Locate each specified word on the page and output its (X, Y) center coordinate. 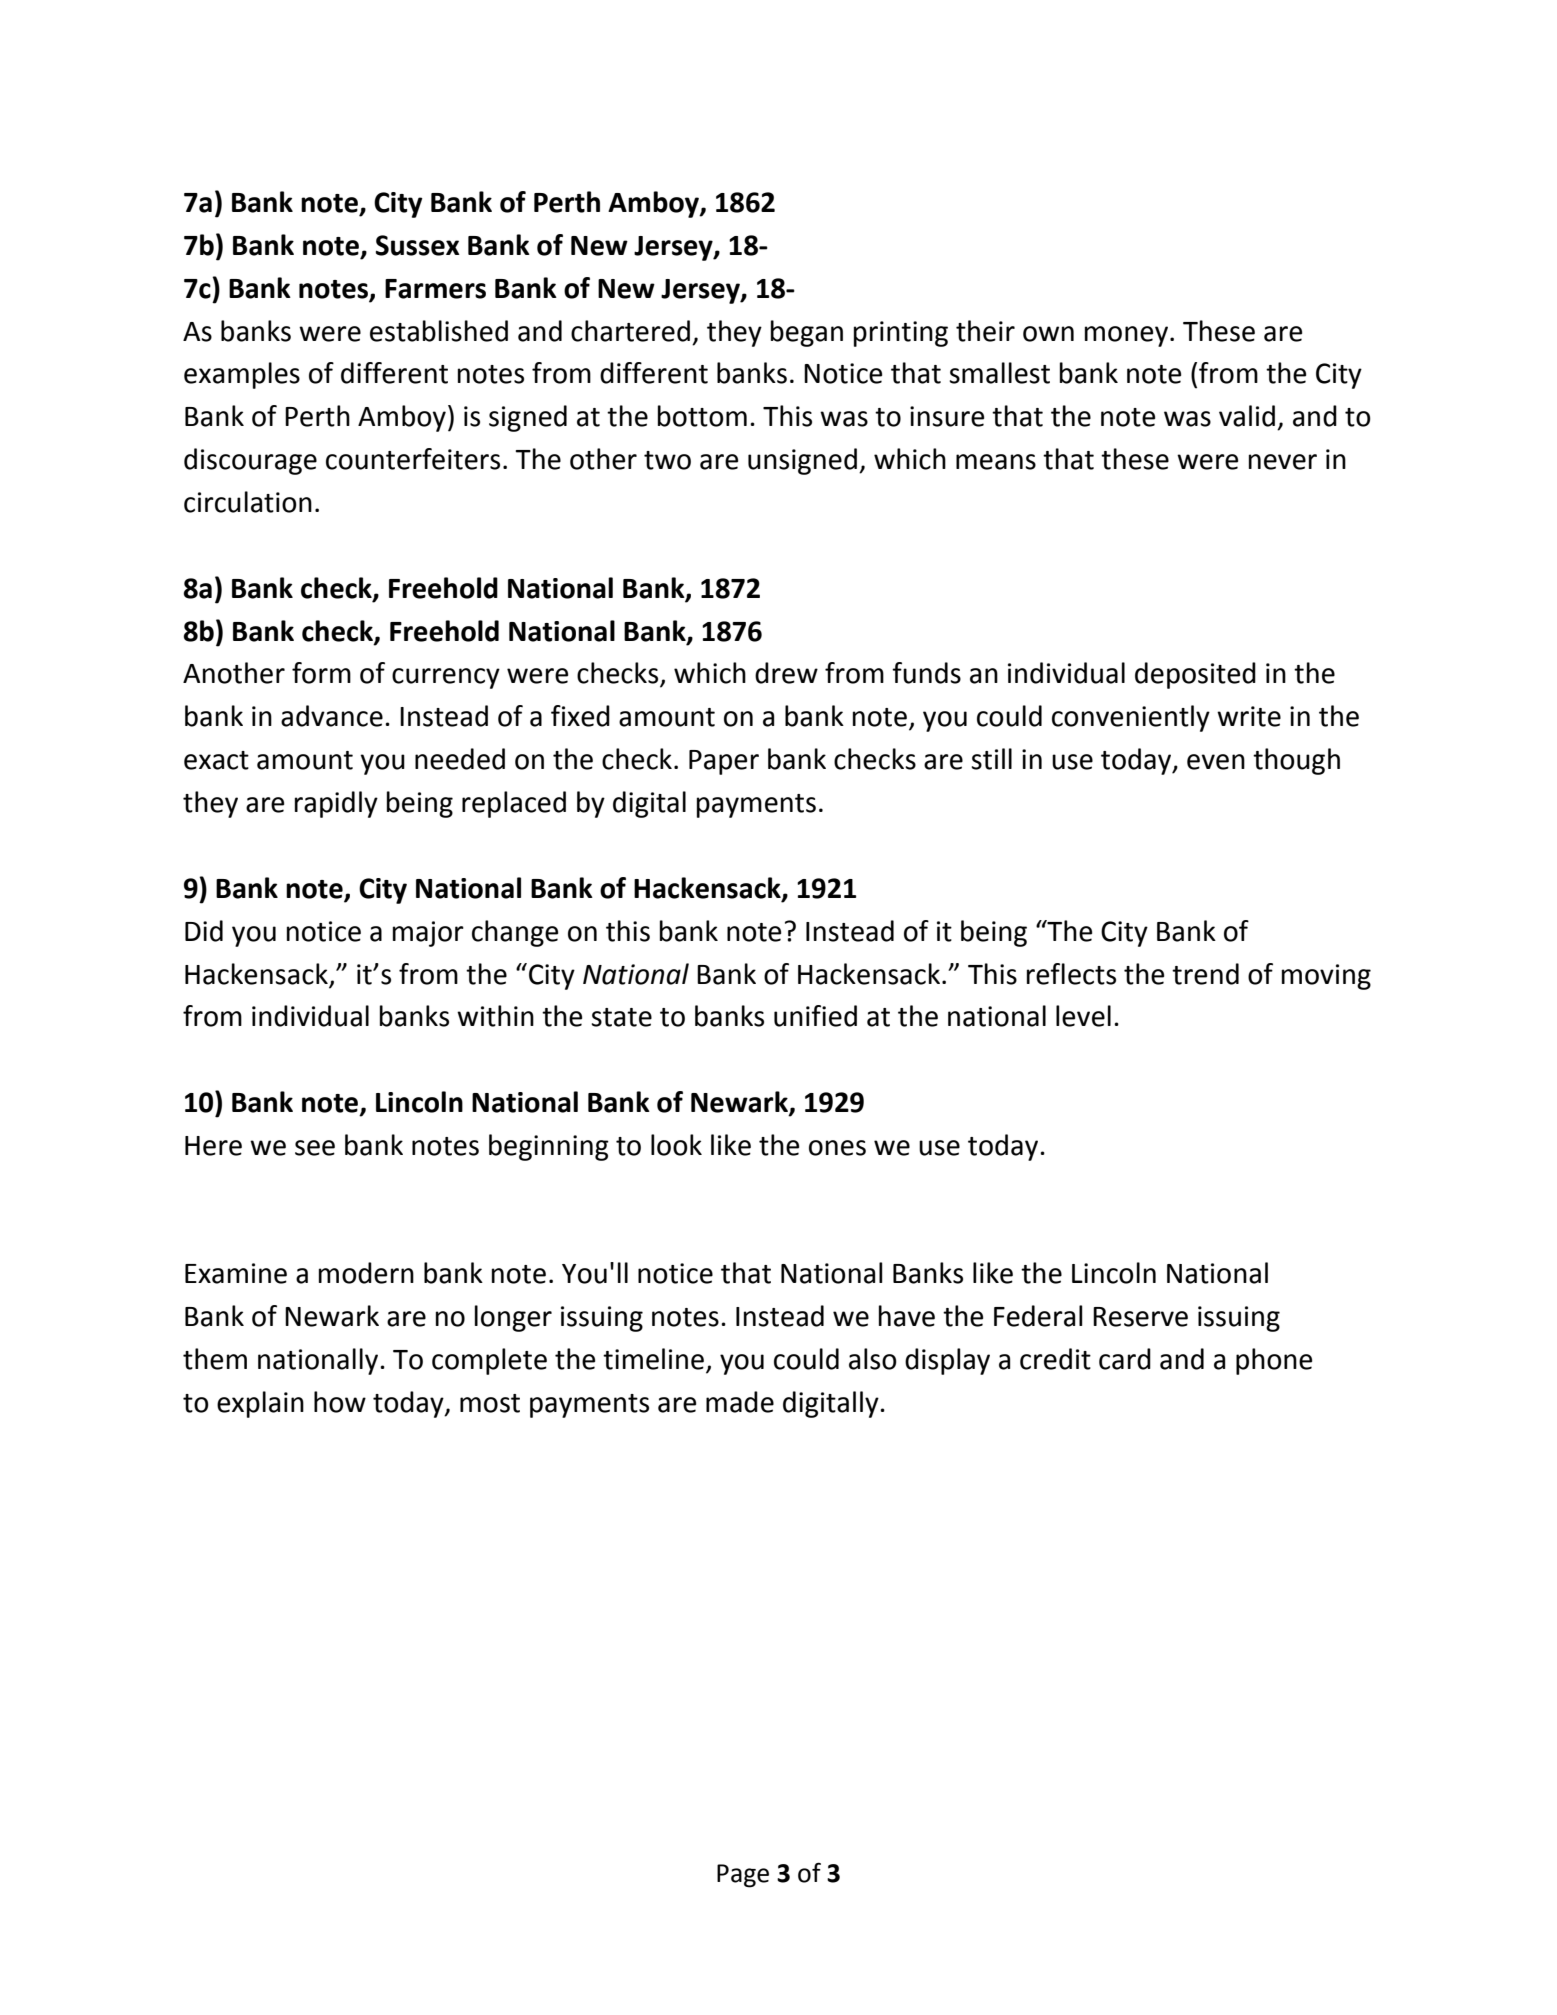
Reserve (1140, 1317)
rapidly (336, 804)
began (807, 333)
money (1126, 336)
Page (743, 1876)
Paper (724, 762)
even (1216, 762)
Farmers (435, 289)
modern (366, 1273)
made (740, 1402)
